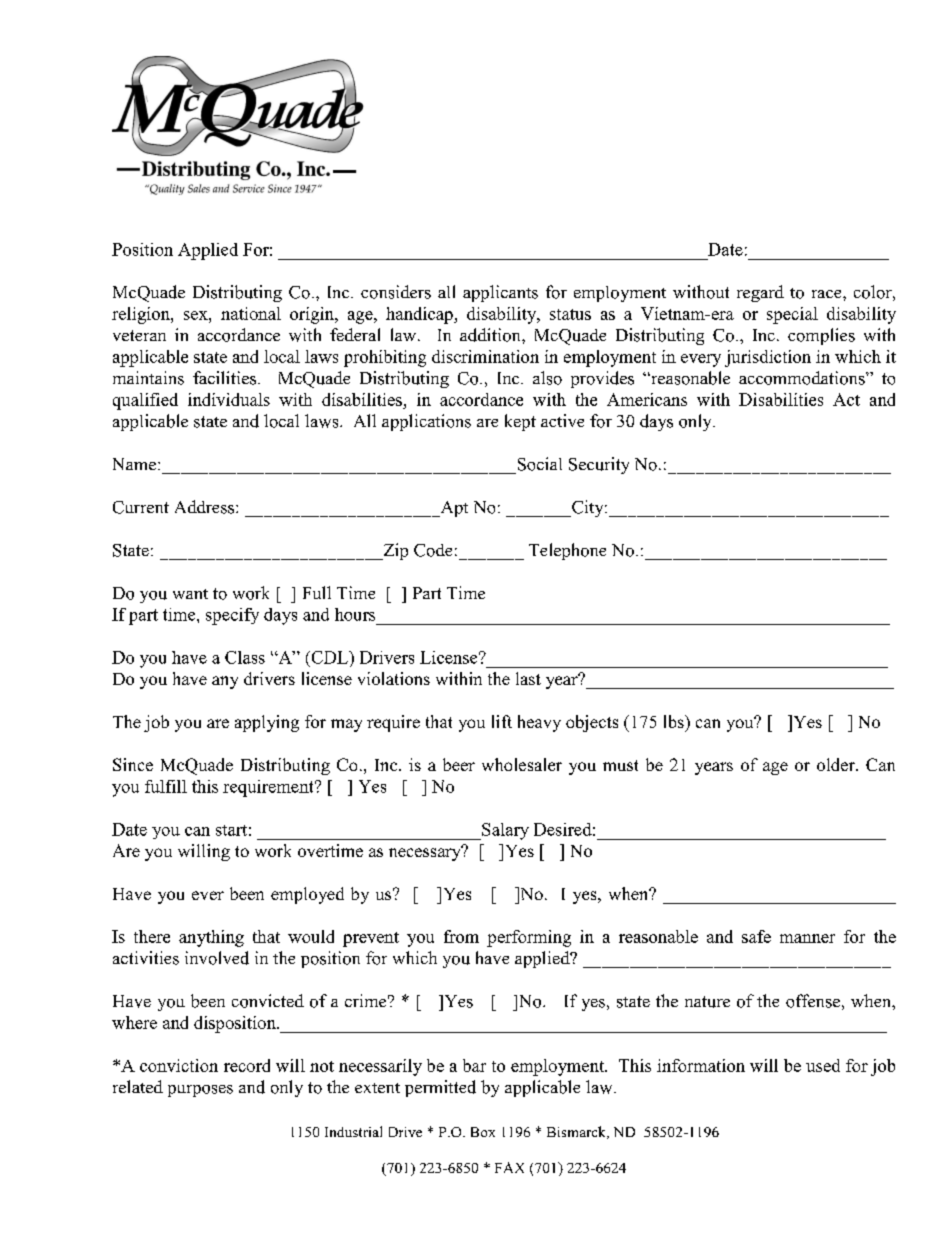 Image resolution: width=952 pixels, height=1233 pixels. What do you see at coordinates (491, 335) in the screenshot?
I see `addition` at bounding box center [491, 335].
